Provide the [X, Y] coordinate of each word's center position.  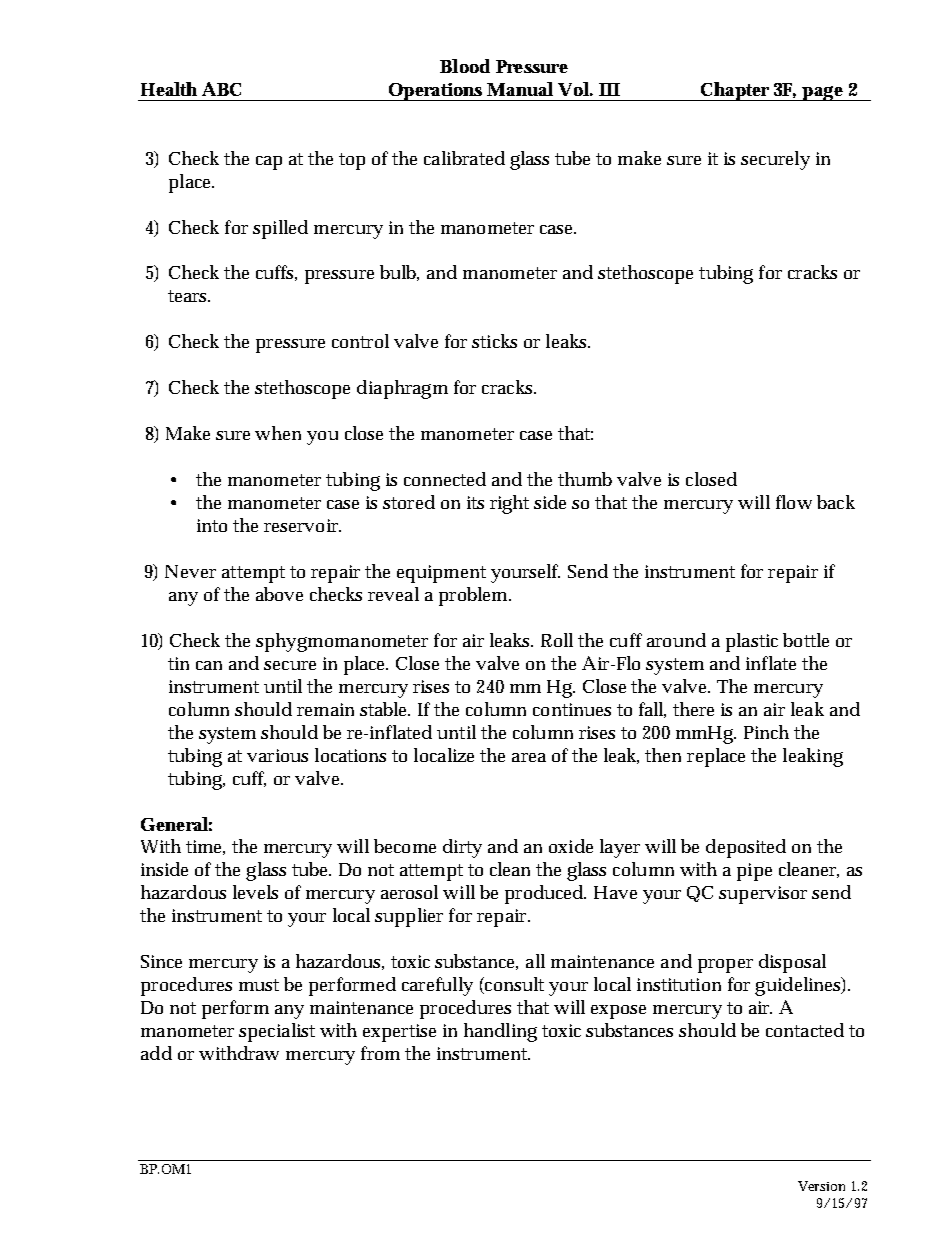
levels [255, 892]
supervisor [763, 895]
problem [475, 596]
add [156, 1053]
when [278, 433]
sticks [494, 341]
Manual [520, 89]
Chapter [735, 91]
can [209, 665]
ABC [221, 89]
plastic [752, 642]
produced [545, 894]
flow [794, 502]
